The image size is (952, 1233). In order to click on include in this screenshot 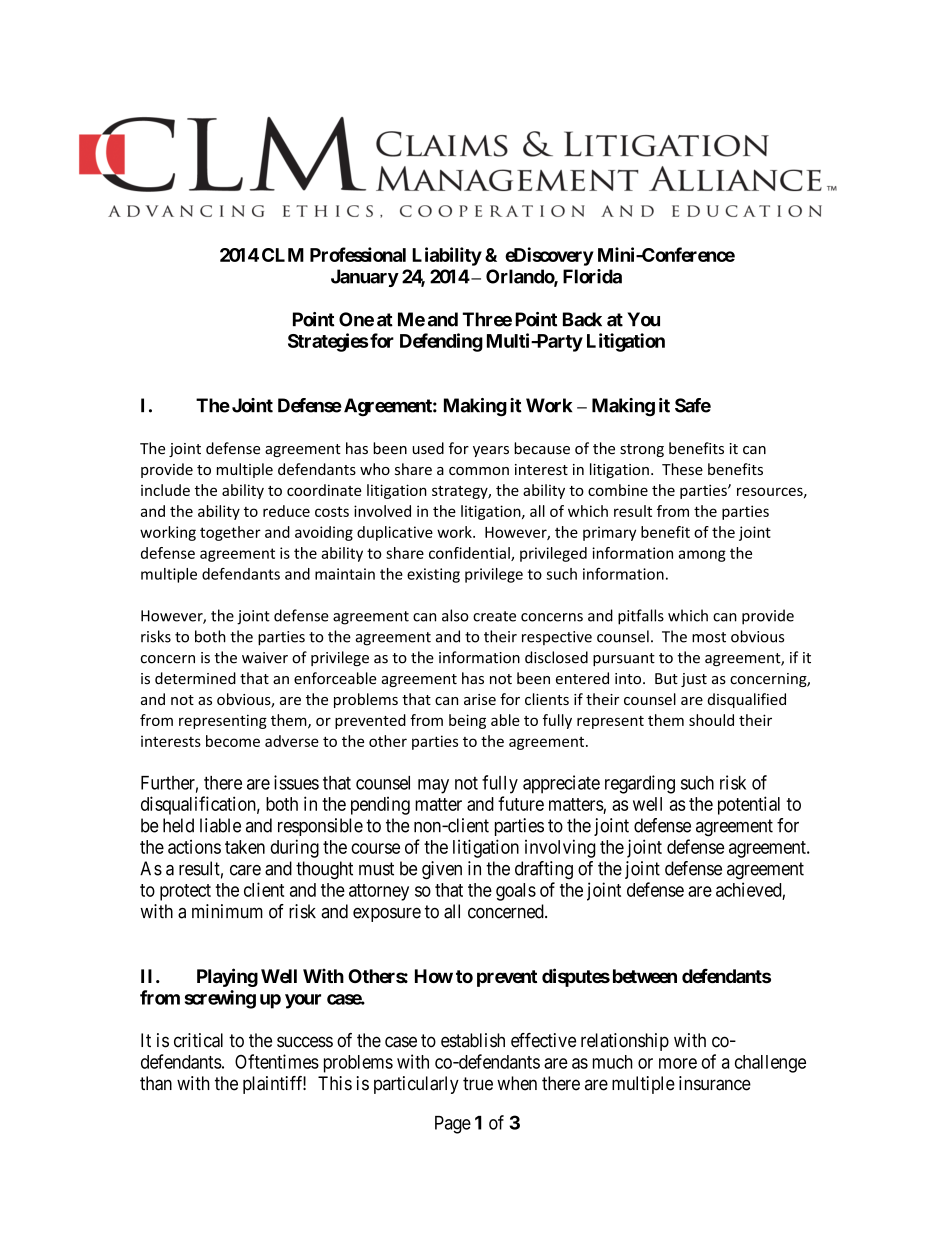, I will do `click(165, 490)`.
